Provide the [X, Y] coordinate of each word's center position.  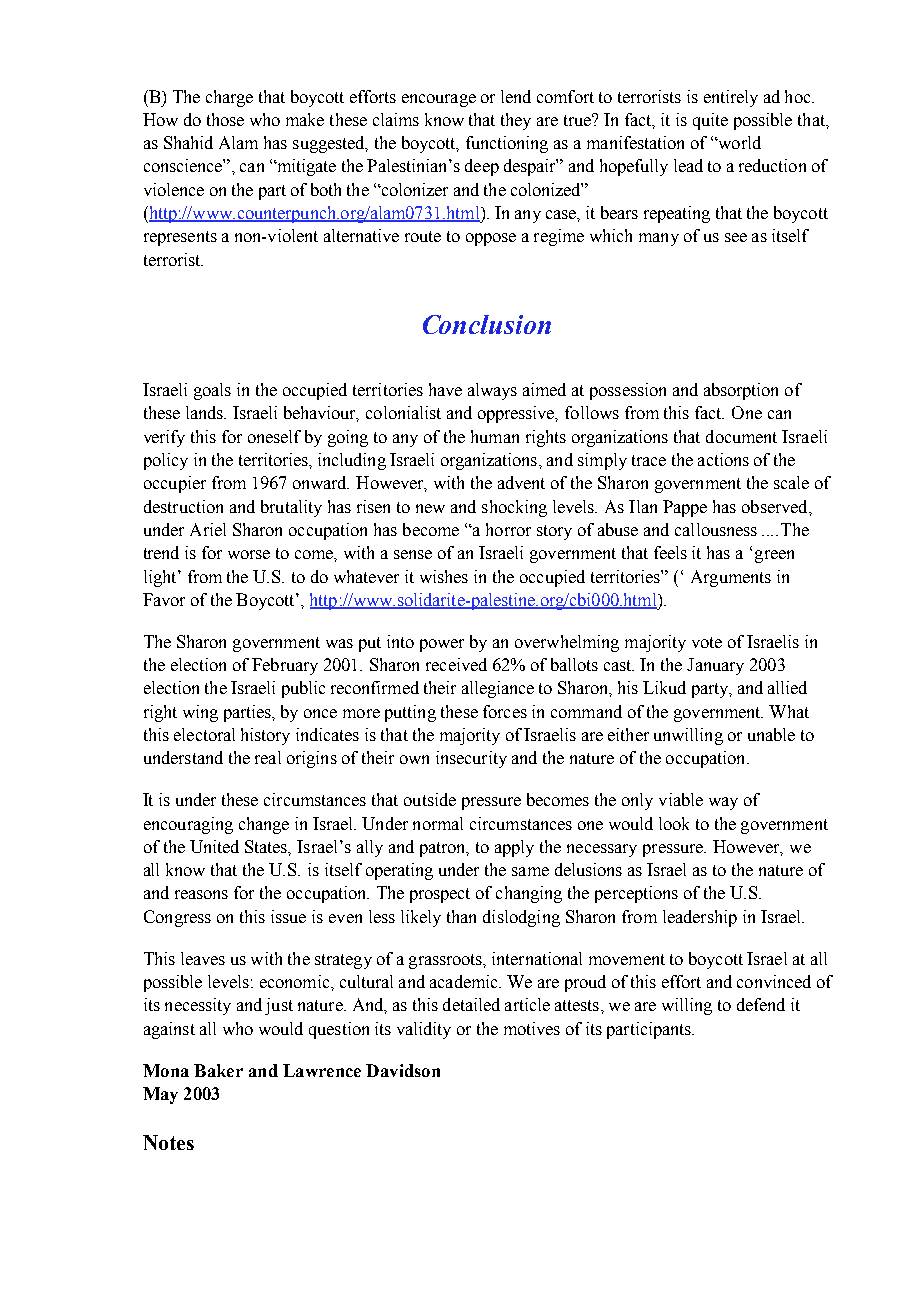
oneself [274, 436]
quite [710, 121]
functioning [507, 144]
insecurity [471, 759]
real [268, 757]
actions [723, 459]
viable [681, 799]
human [495, 436]
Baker [218, 1070]
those [225, 119]
